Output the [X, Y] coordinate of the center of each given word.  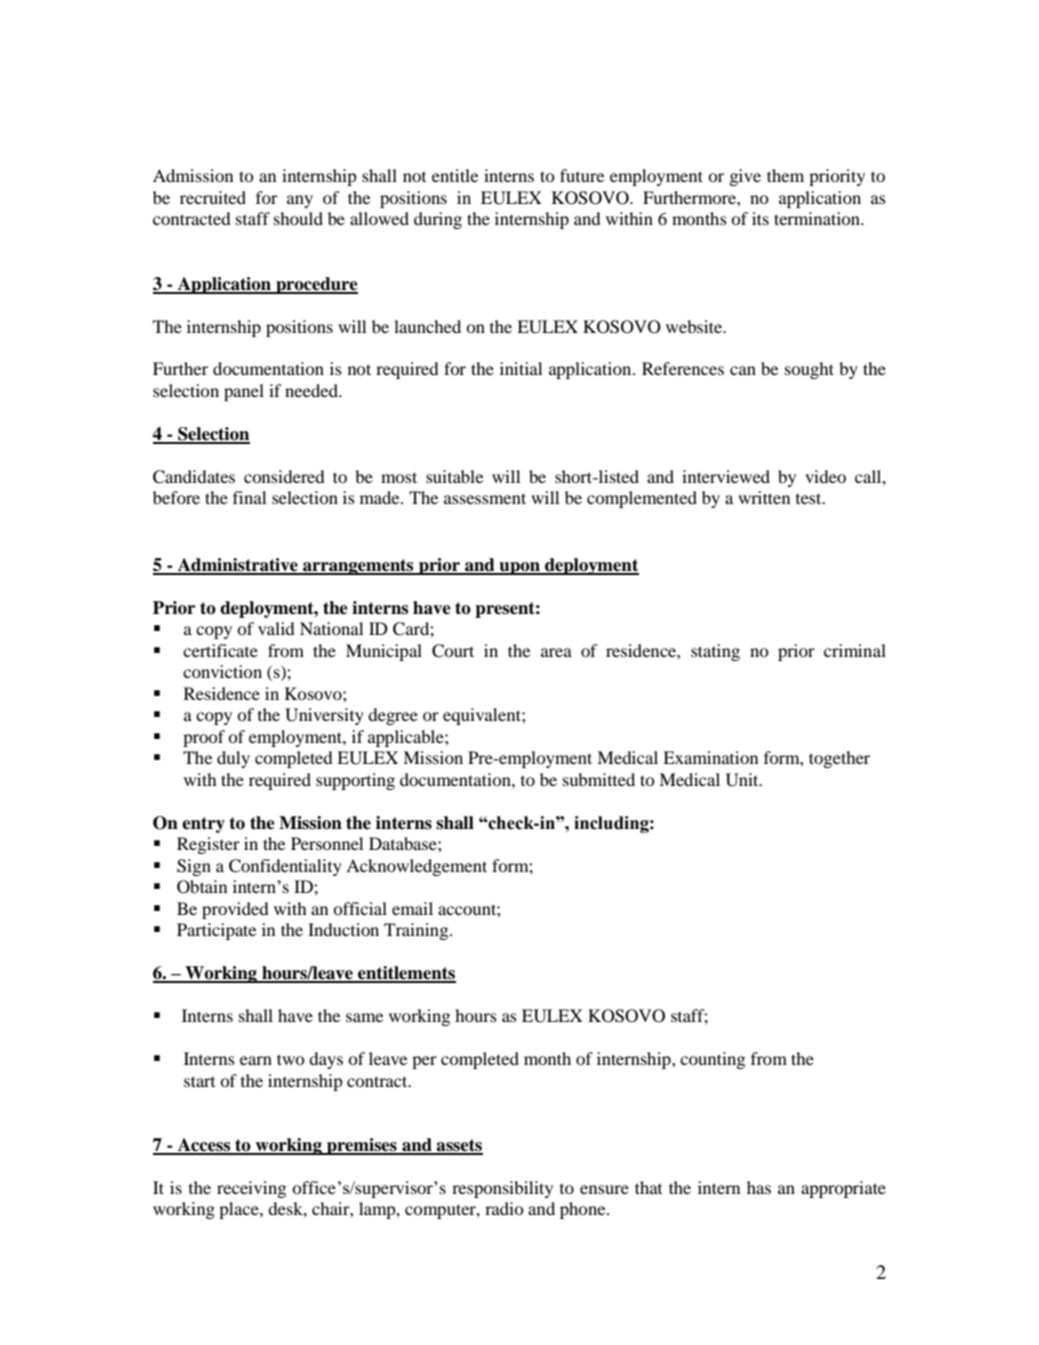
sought [809, 370]
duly [233, 759]
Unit [743, 780]
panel [244, 392]
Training [417, 931]
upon [519, 568]
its [760, 218]
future [582, 175]
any [300, 201]
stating [715, 652]
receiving [251, 1189]
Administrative [238, 566]
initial [521, 368]
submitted [599, 779]
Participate [217, 931]
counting [712, 1060]
